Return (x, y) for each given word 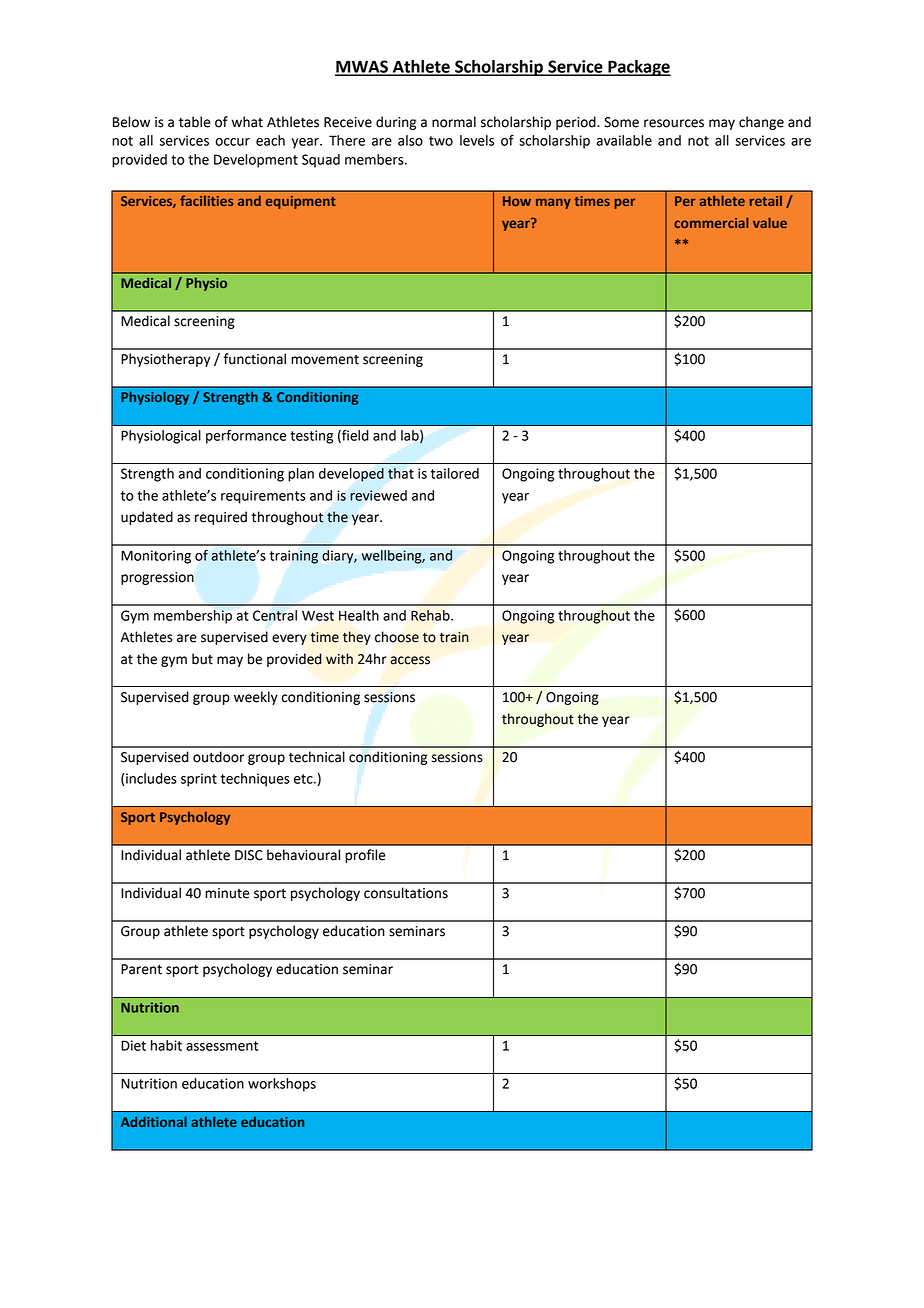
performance (246, 437)
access (410, 660)
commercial (711, 222)
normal (454, 122)
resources (674, 123)
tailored (455, 473)
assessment (222, 1046)
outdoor (218, 757)
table (195, 122)
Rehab (431, 615)
